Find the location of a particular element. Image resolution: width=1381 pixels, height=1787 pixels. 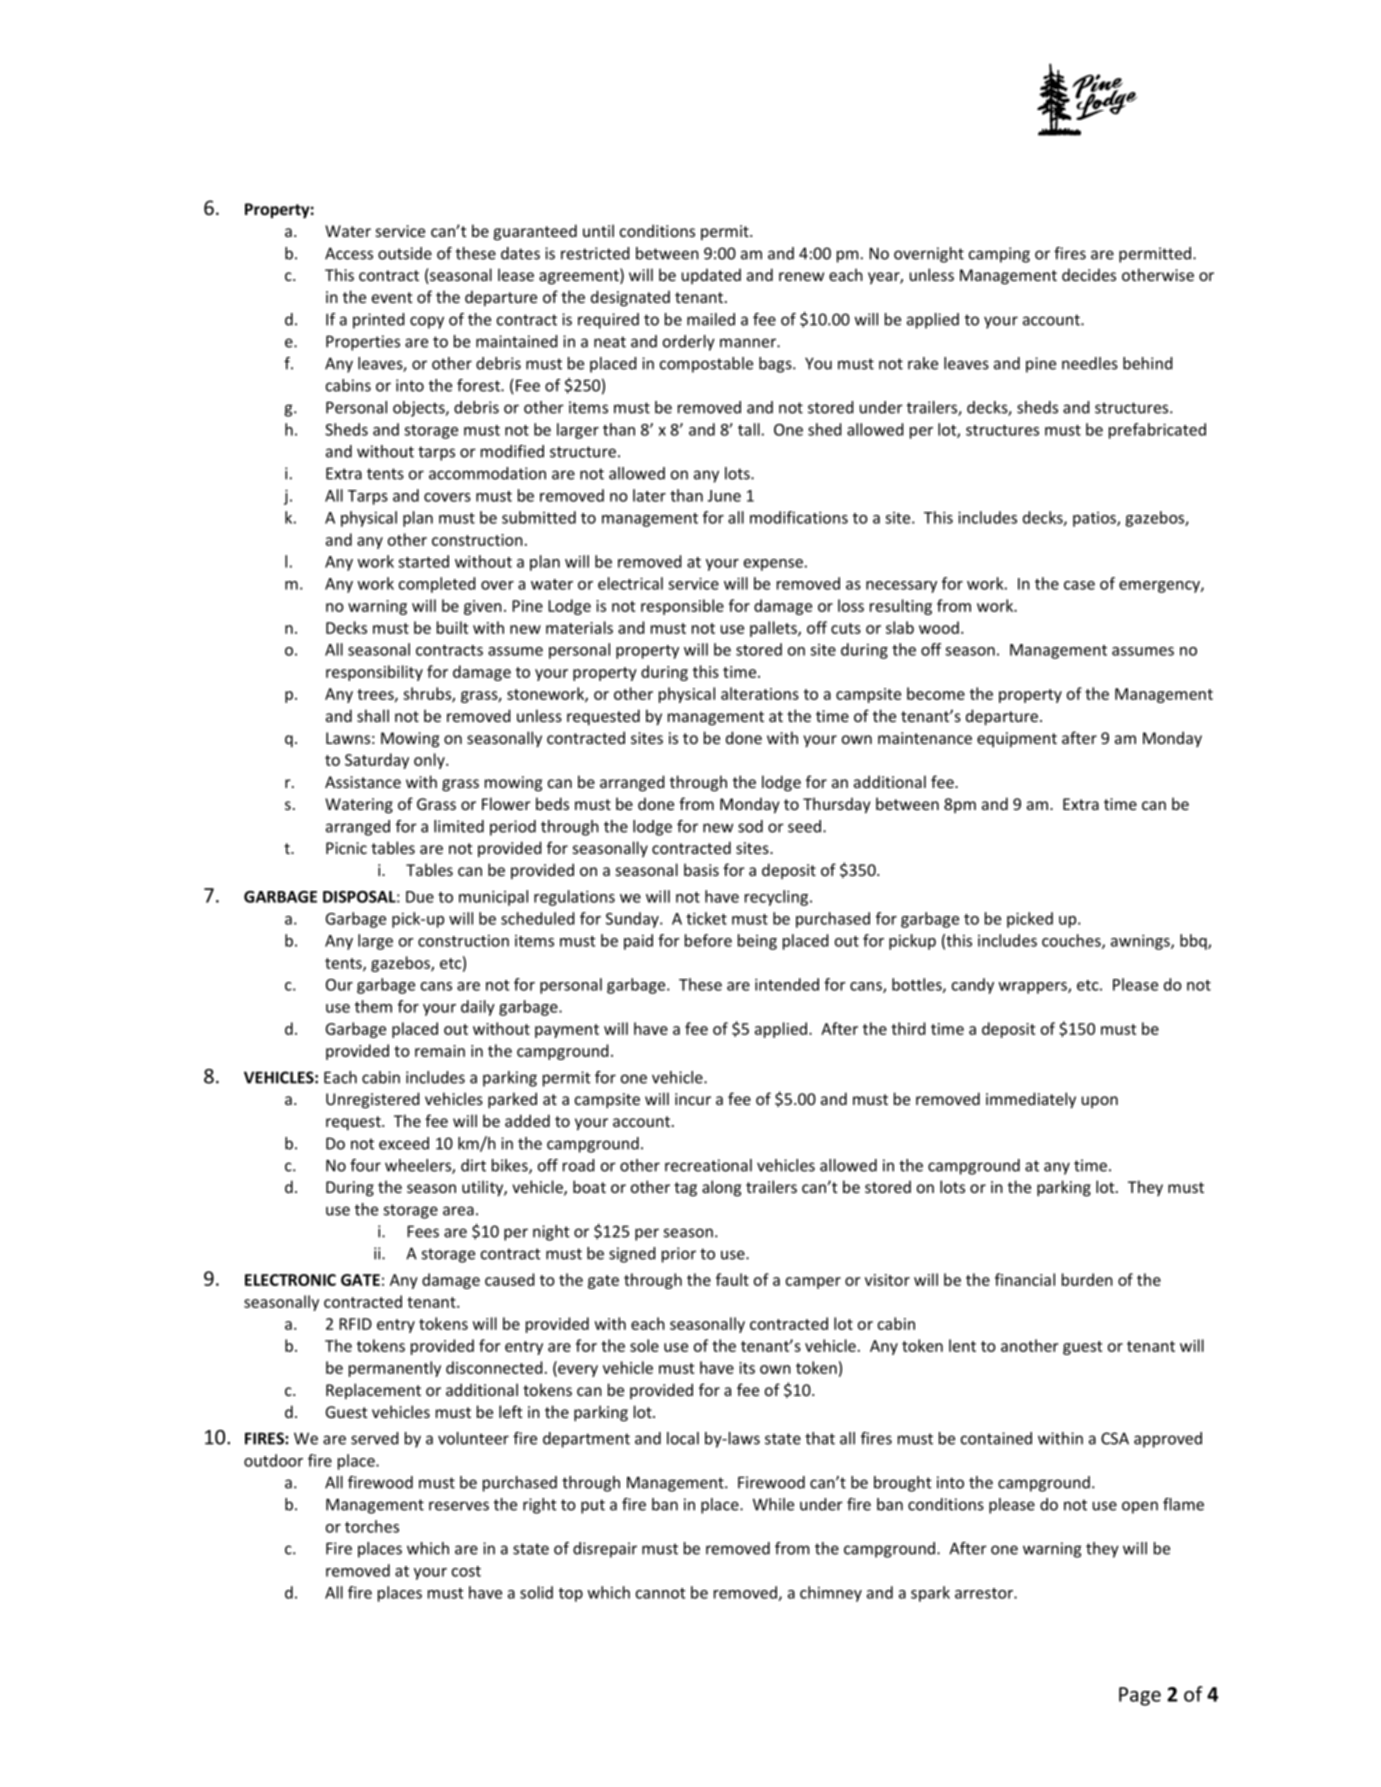

alterations is located at coordinates (760, 693).
